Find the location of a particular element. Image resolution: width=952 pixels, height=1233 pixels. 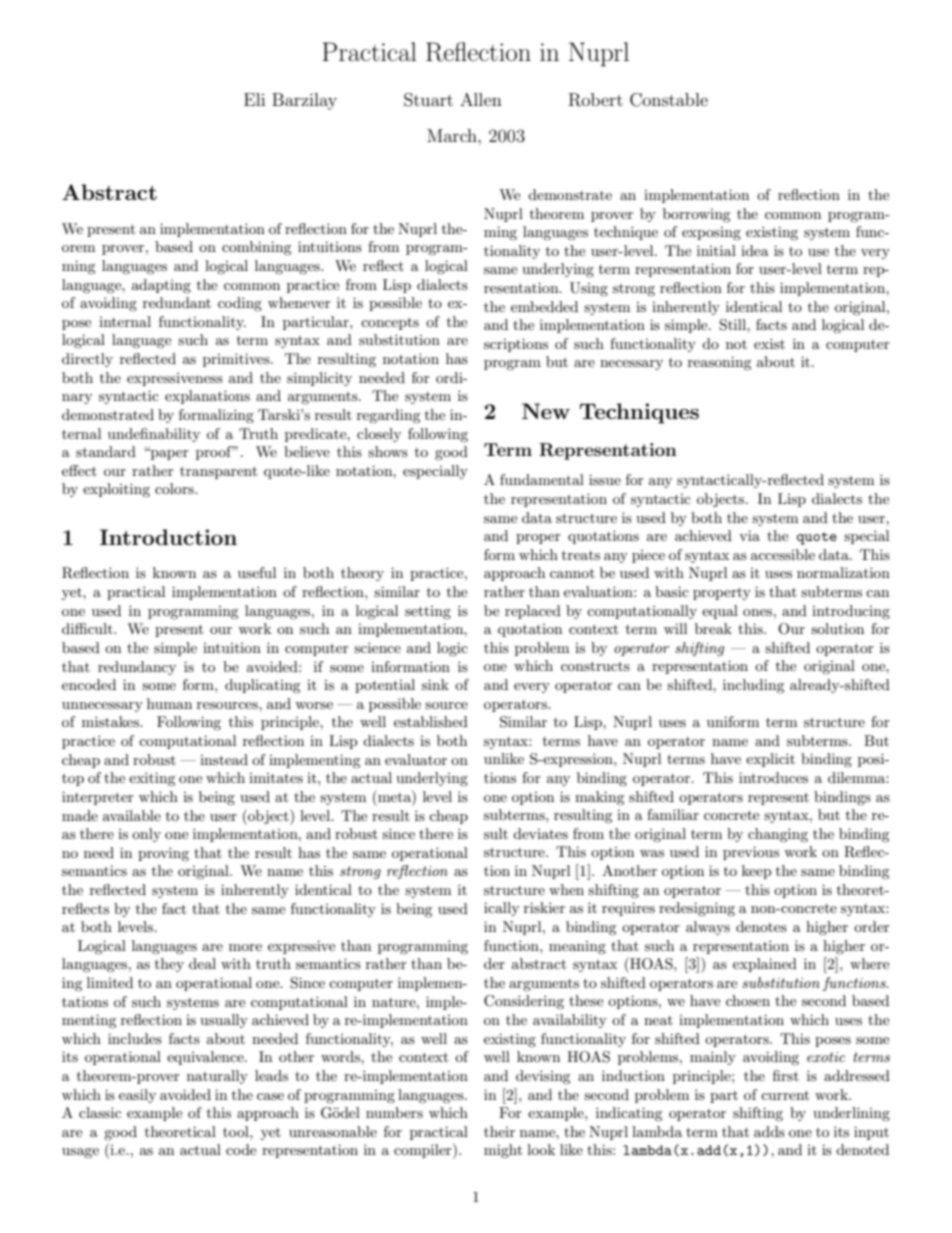

explicit is located at coordinates (770, 760).
